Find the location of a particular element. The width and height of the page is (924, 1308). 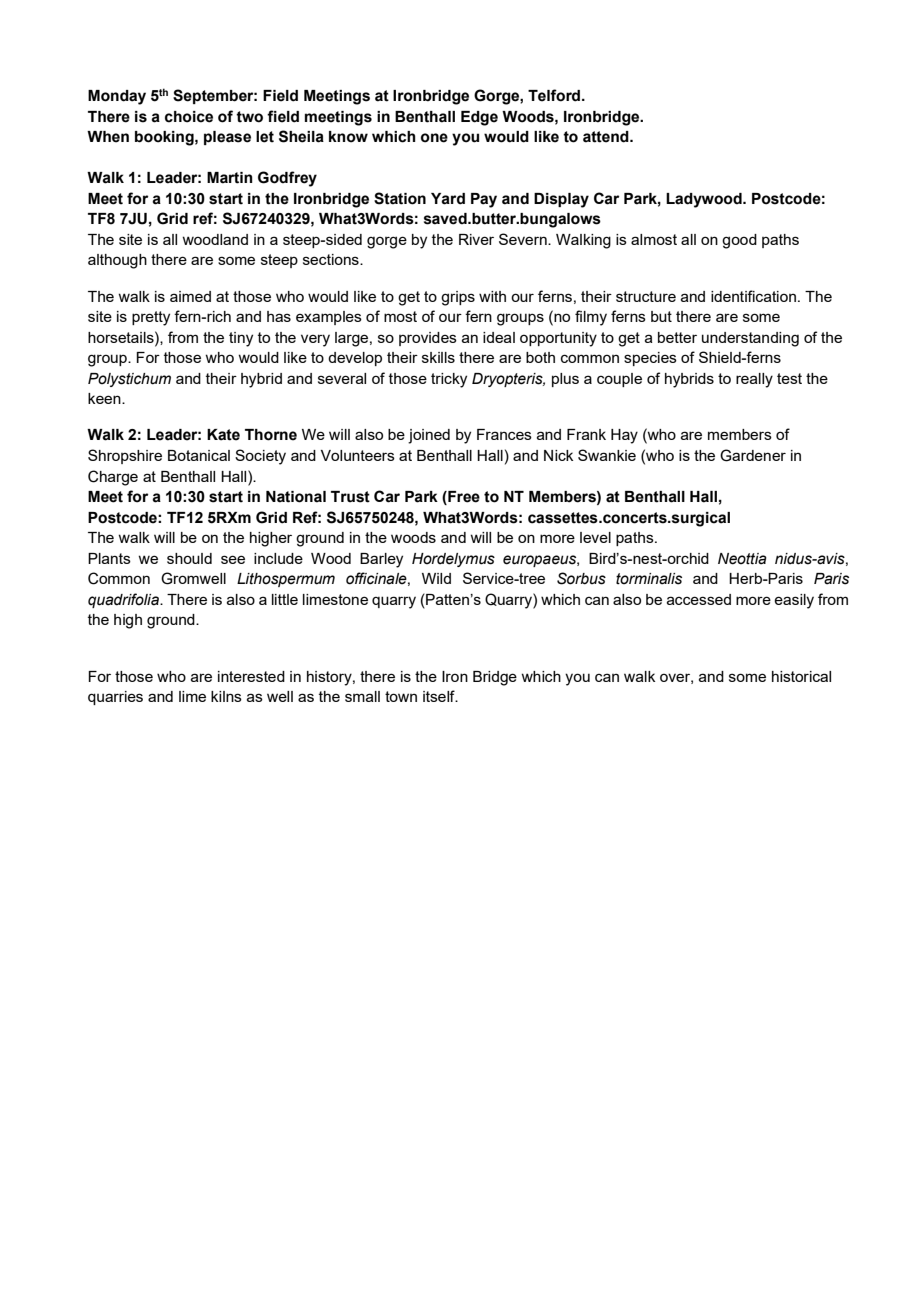

choice is located at coordinates (189, 117).
